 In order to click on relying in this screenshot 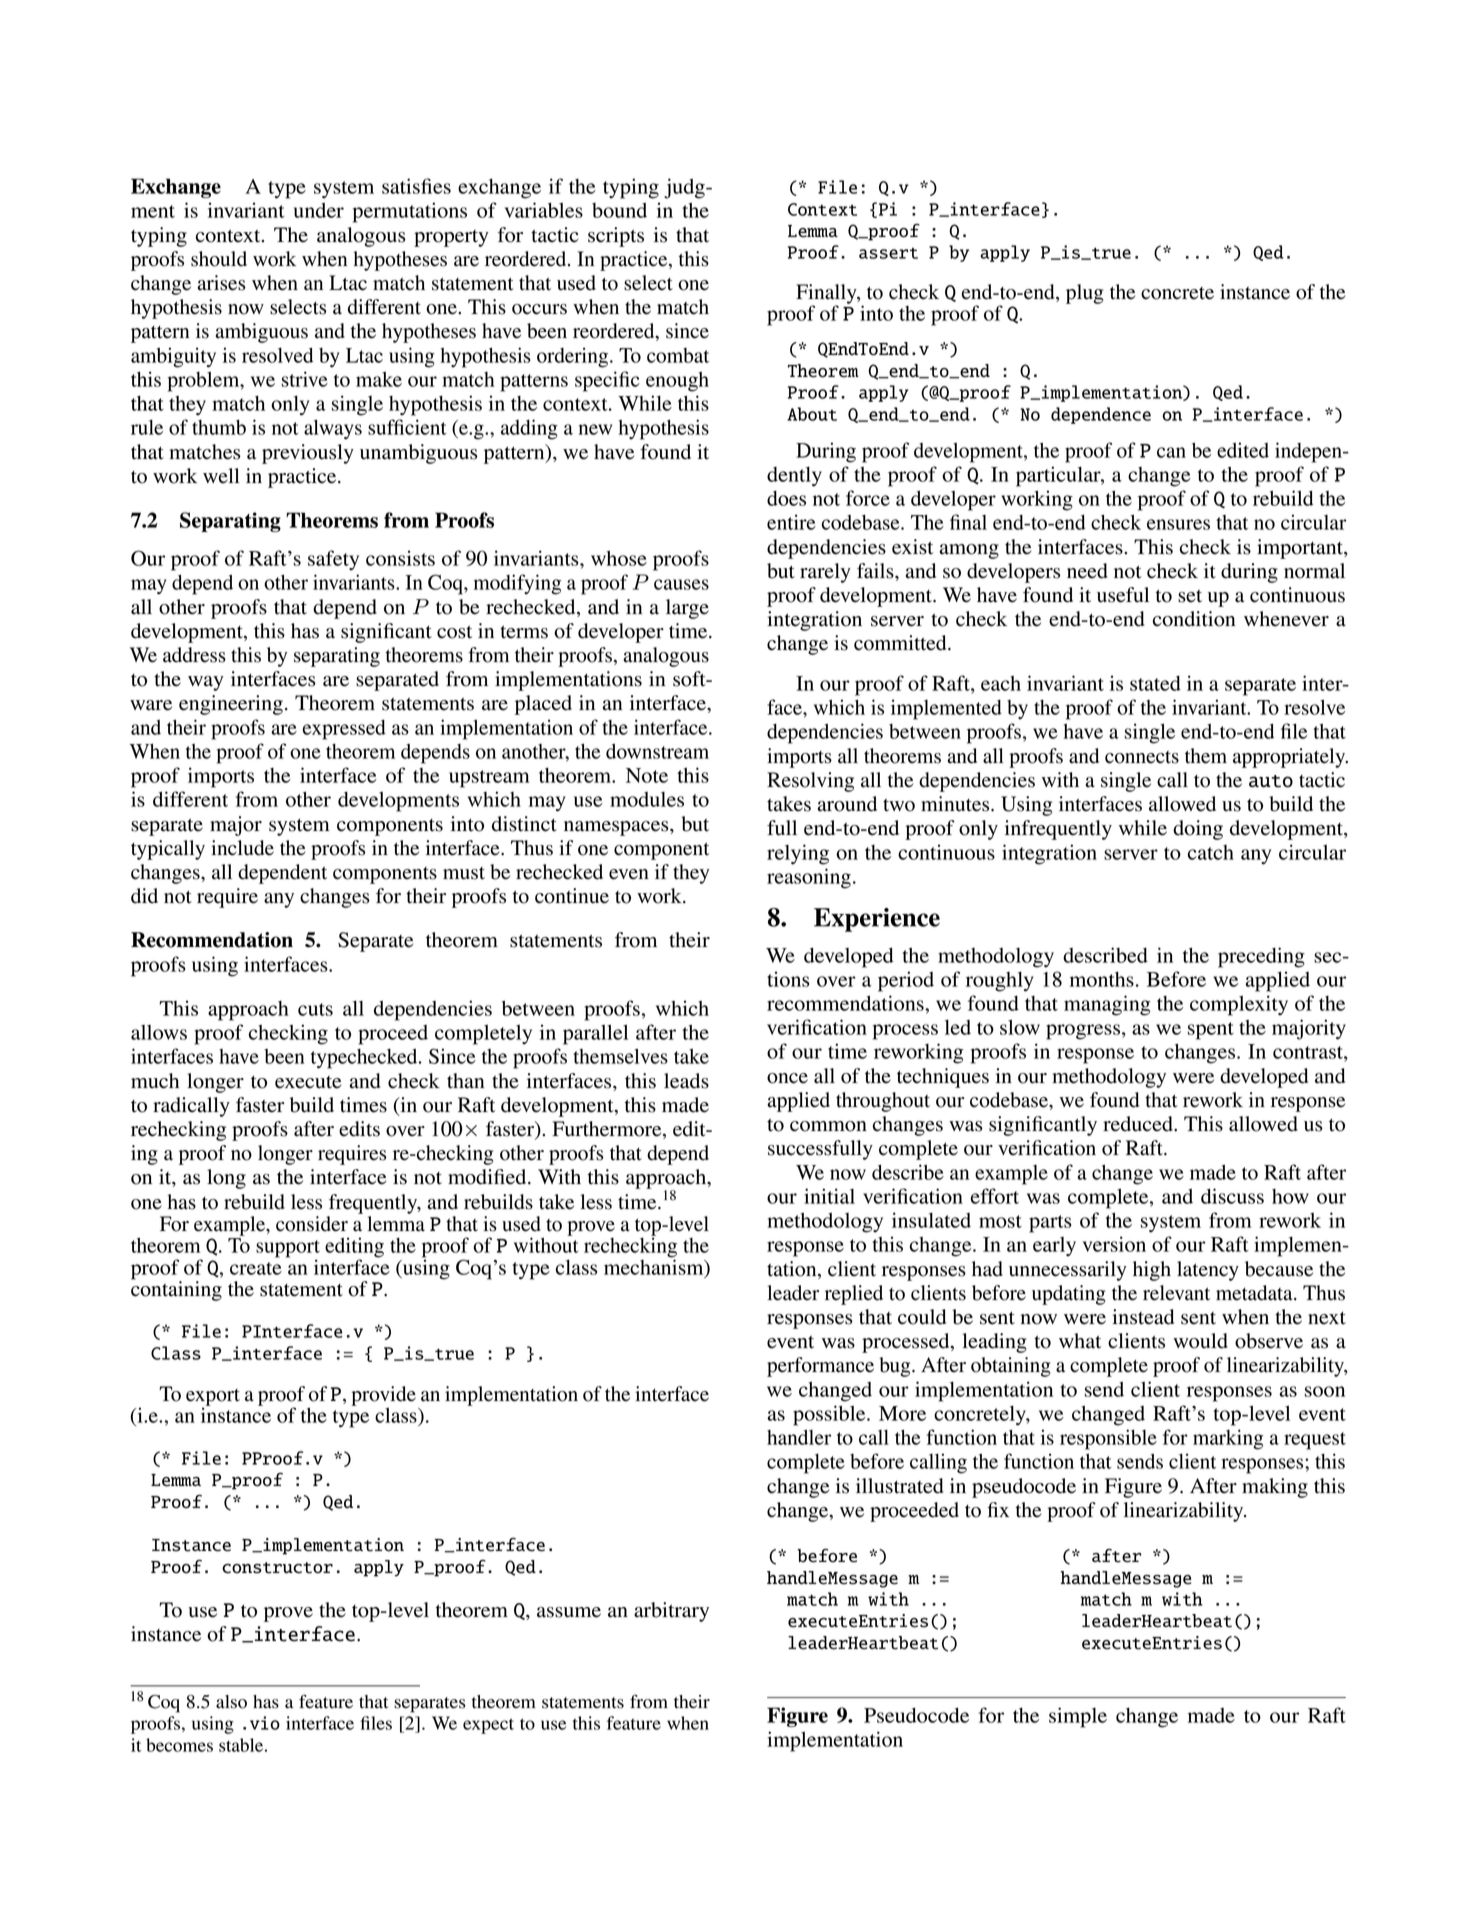, I will do `click(798, 854)`.
